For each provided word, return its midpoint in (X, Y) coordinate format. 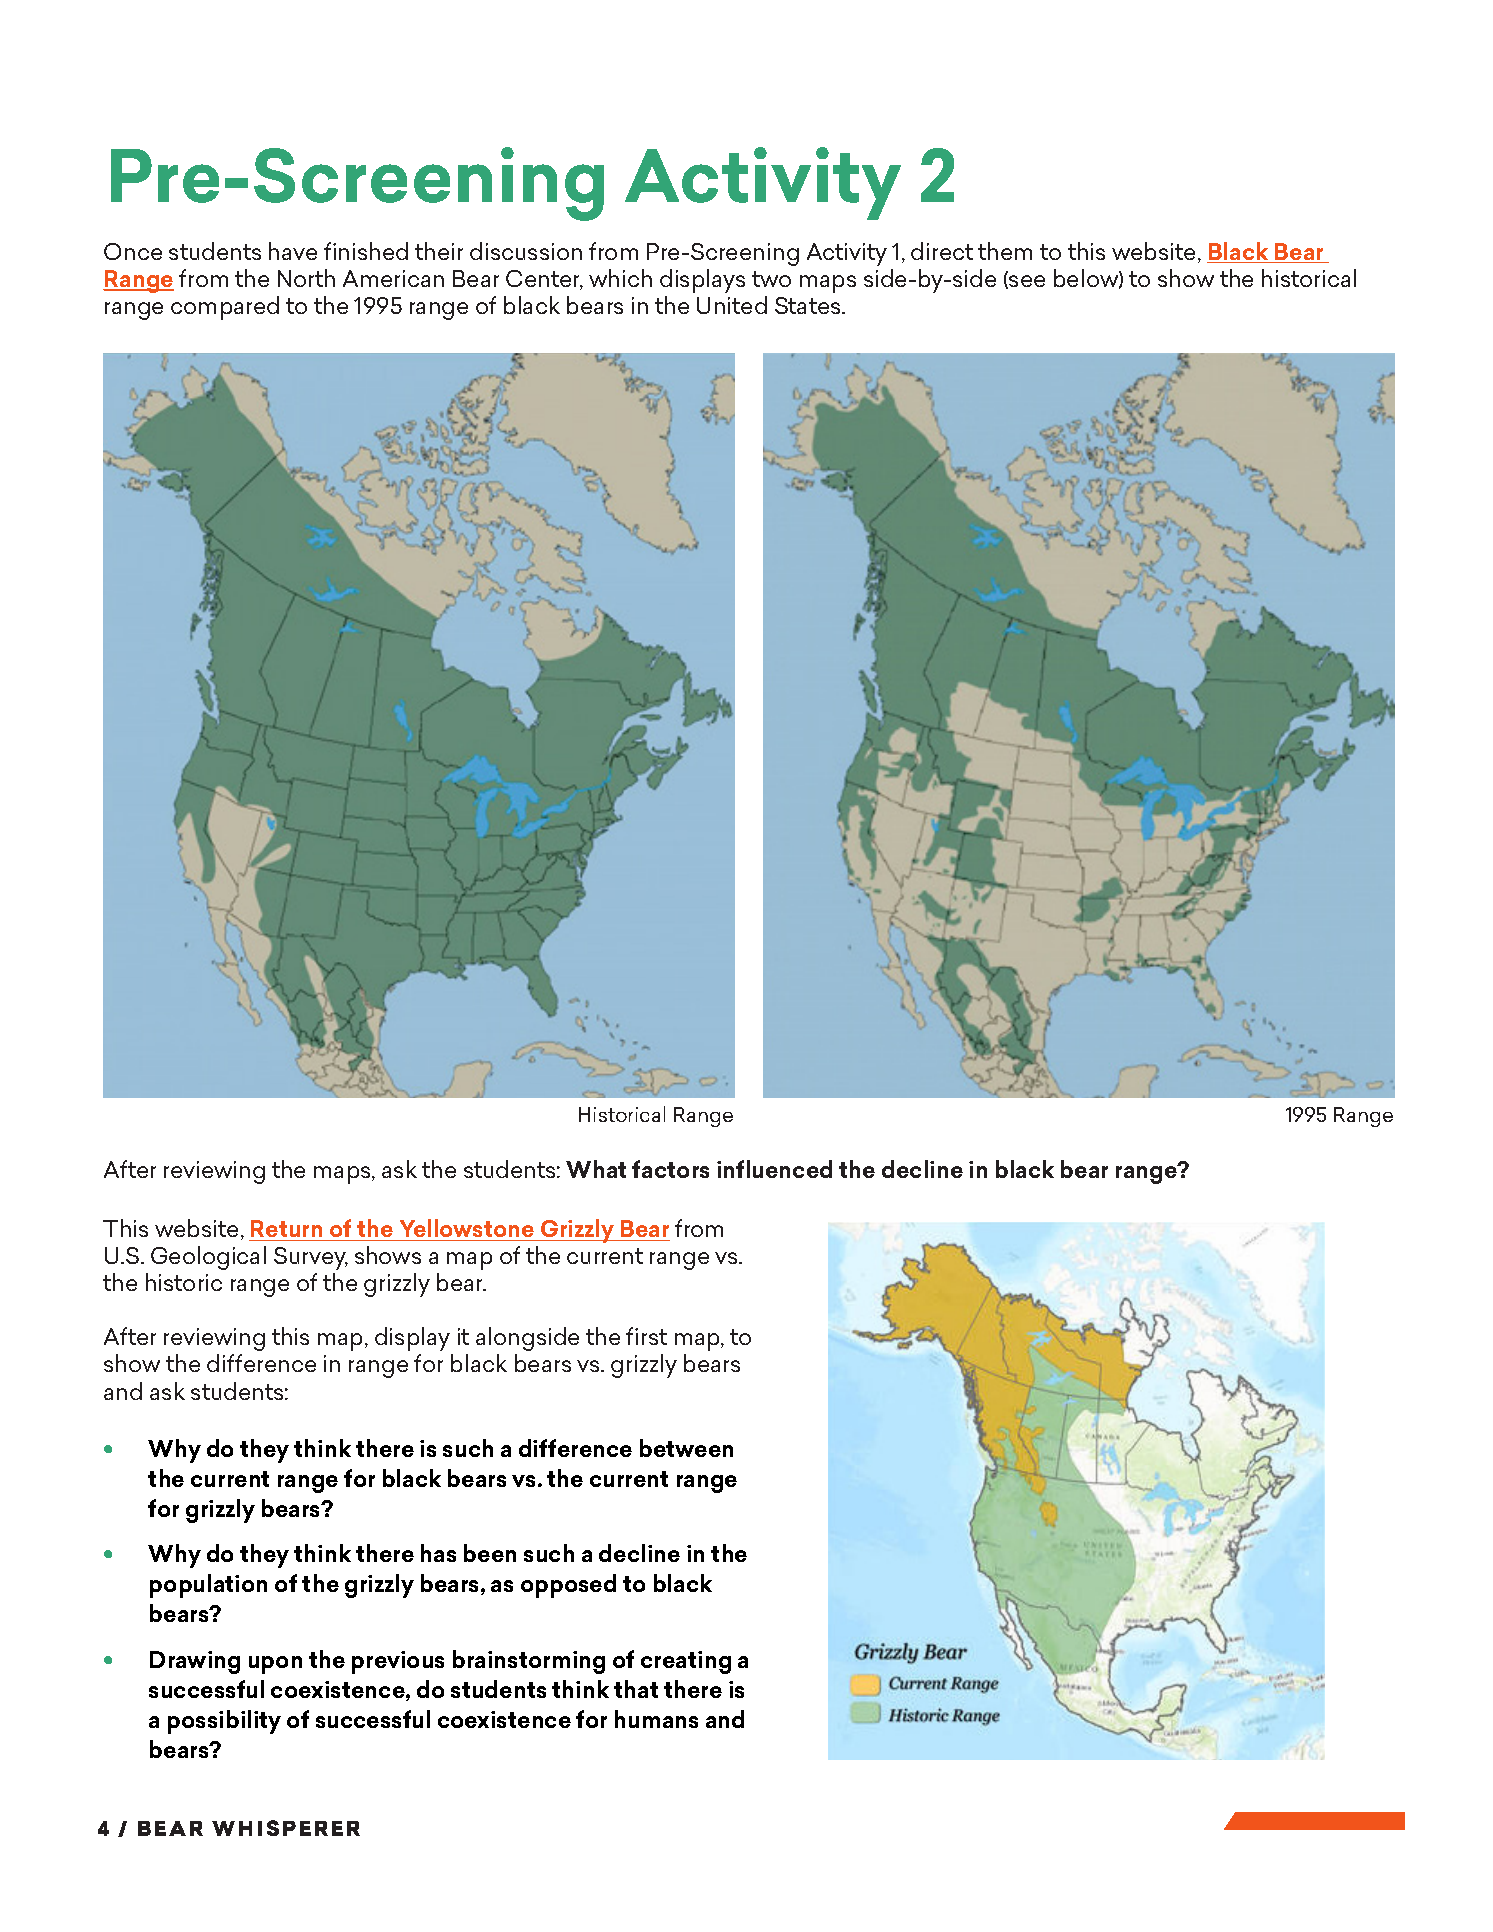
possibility (224, 1722)
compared (225, 308)
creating (686, 1662)
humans (656, 1719)
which (620, 278)
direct (942, 251)
